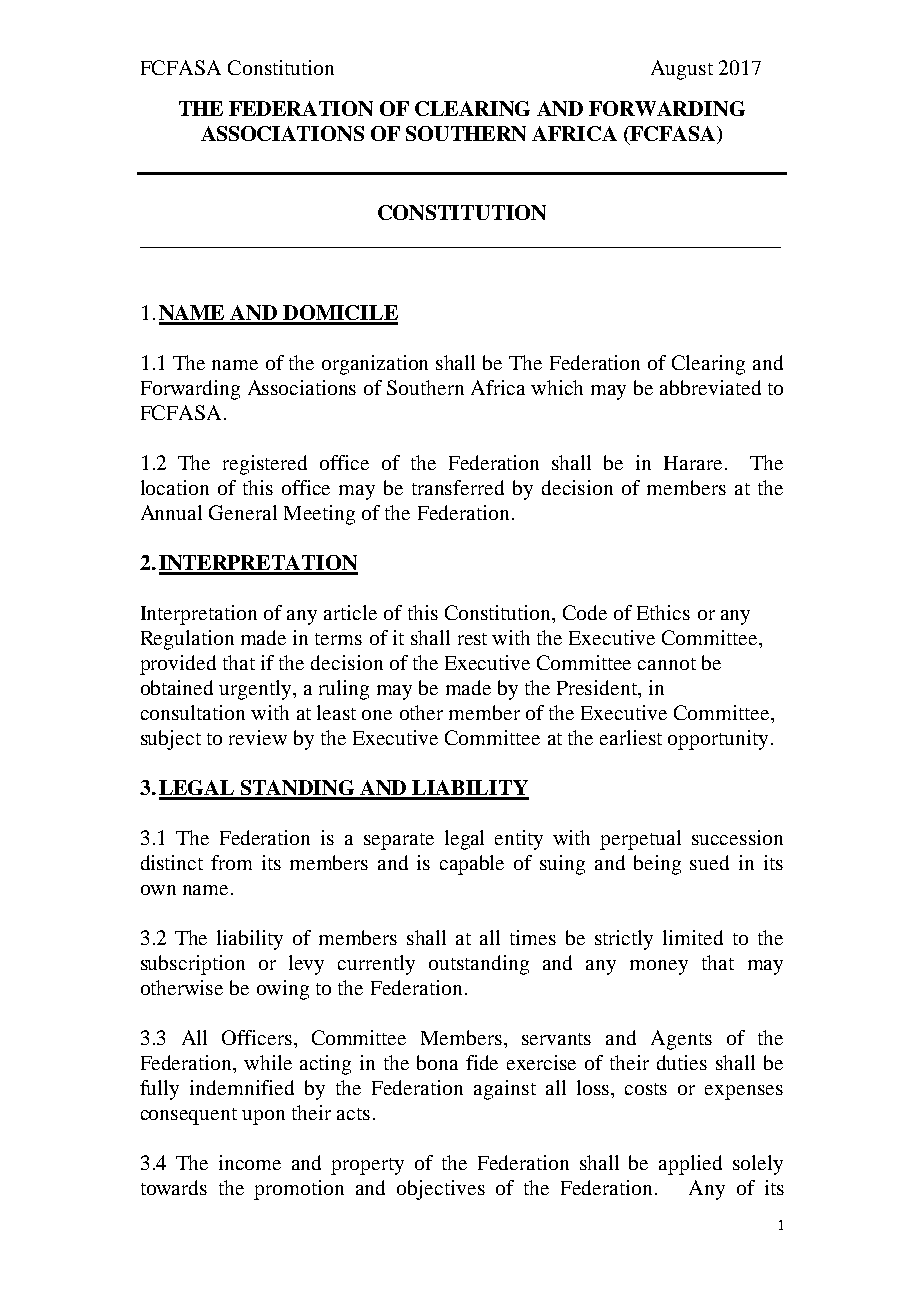  Describe the element at coordinates (663, 612) in the screenshot. I see `Ethics` at that location.
